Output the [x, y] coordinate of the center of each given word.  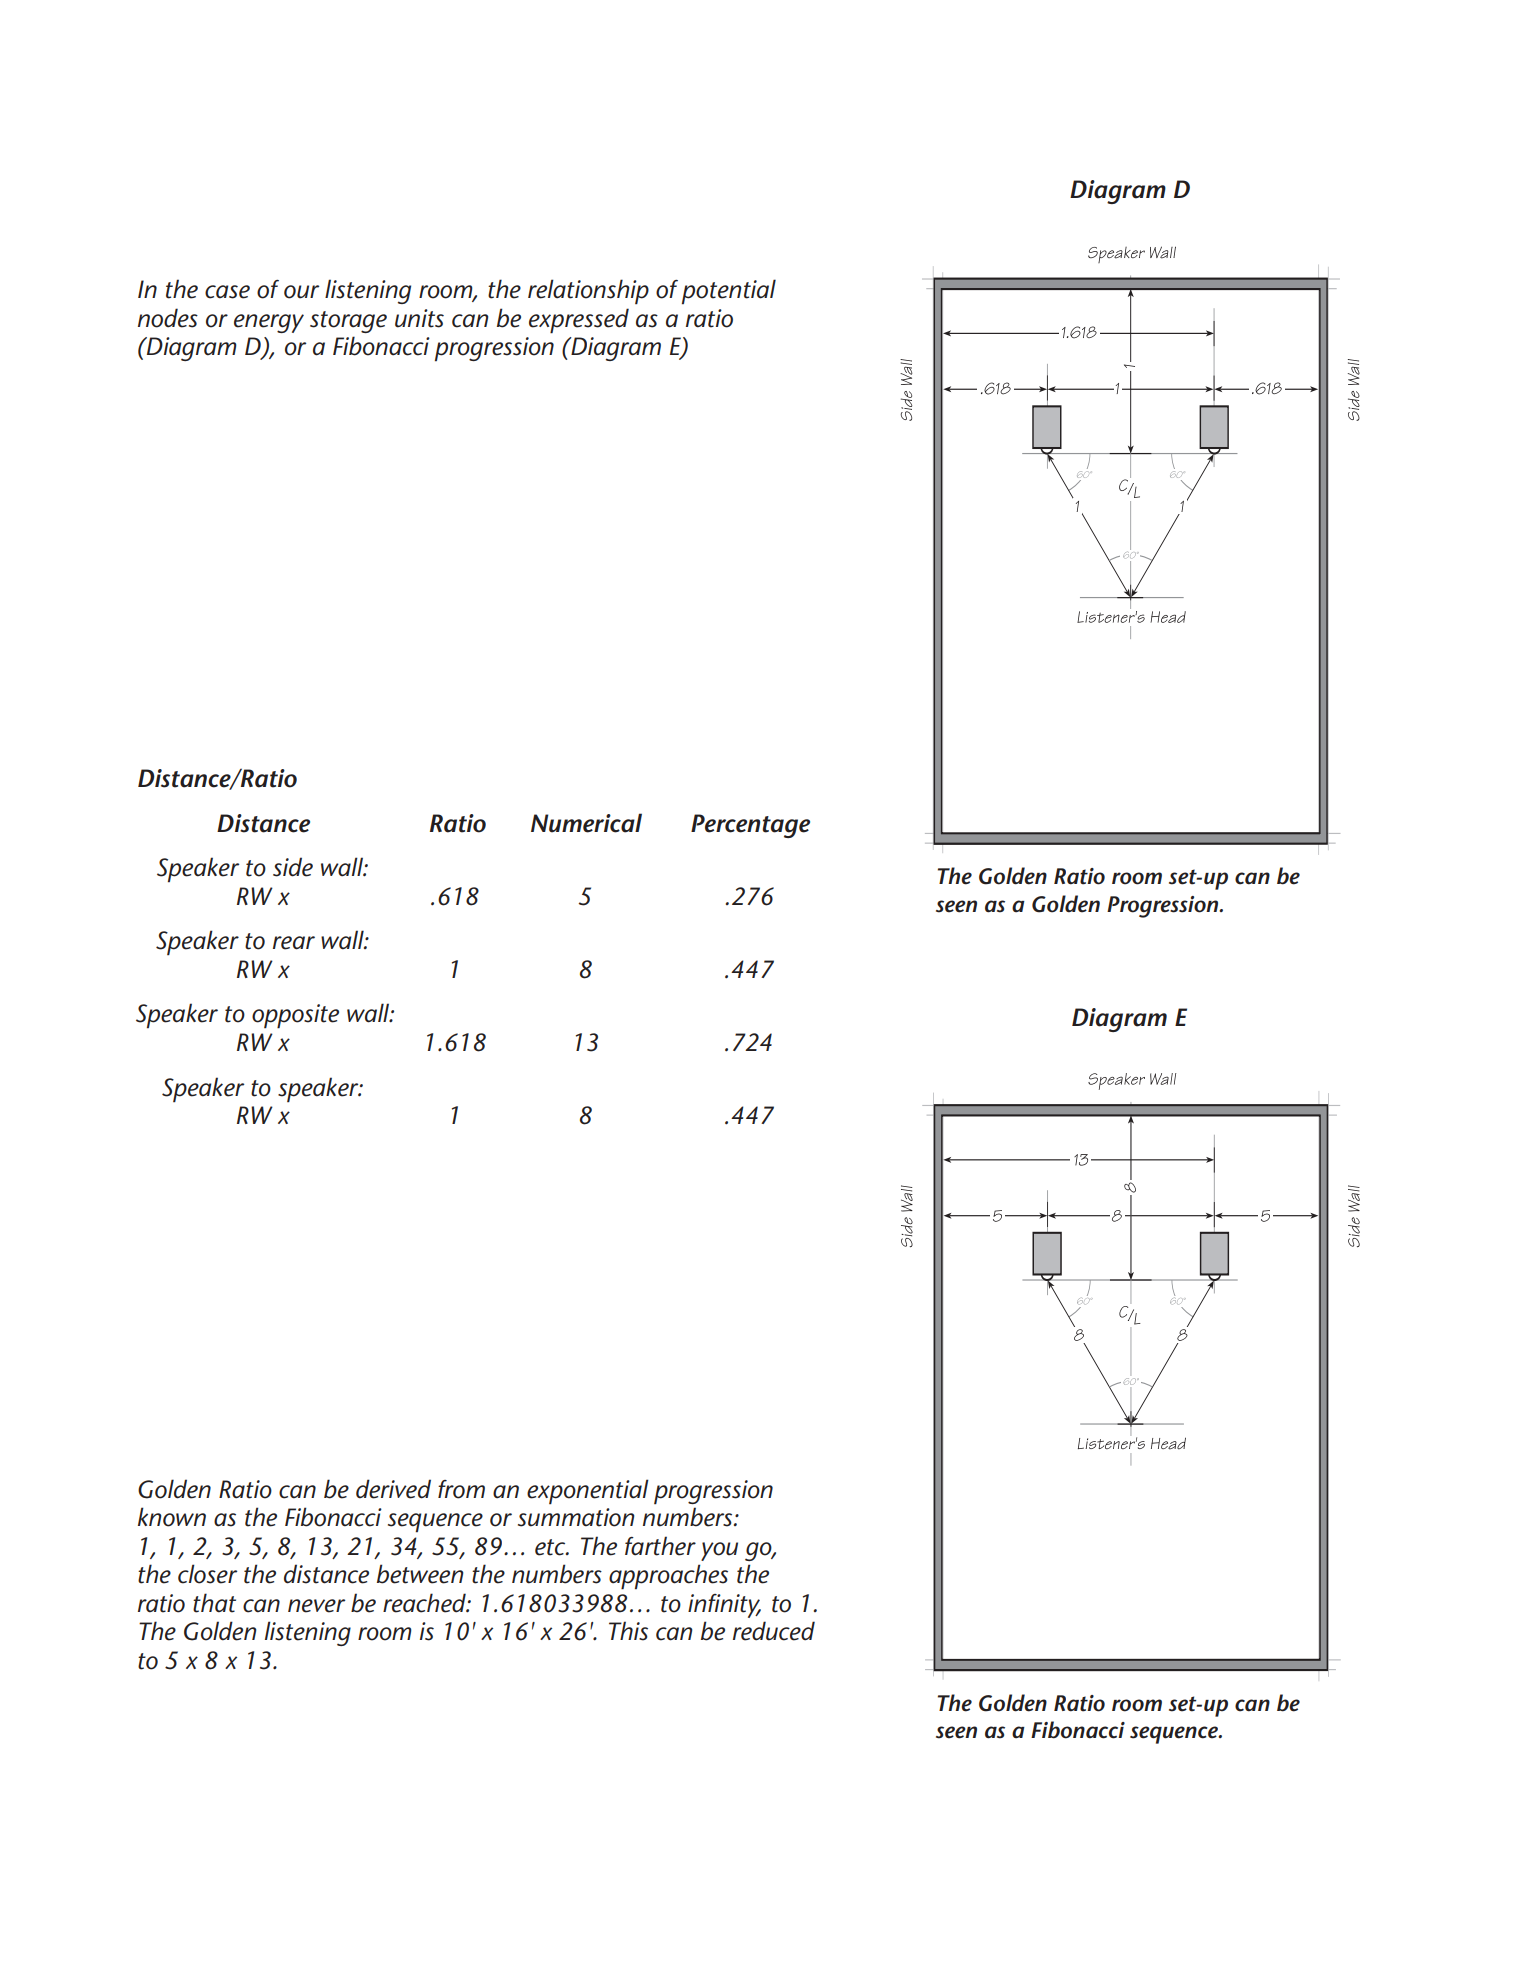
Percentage [750, 826]
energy [269, 323]
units [419, 318]
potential [729, 292]
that [214, 1603]
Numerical [586, 823]
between [420, 1574]
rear [294, 943]
